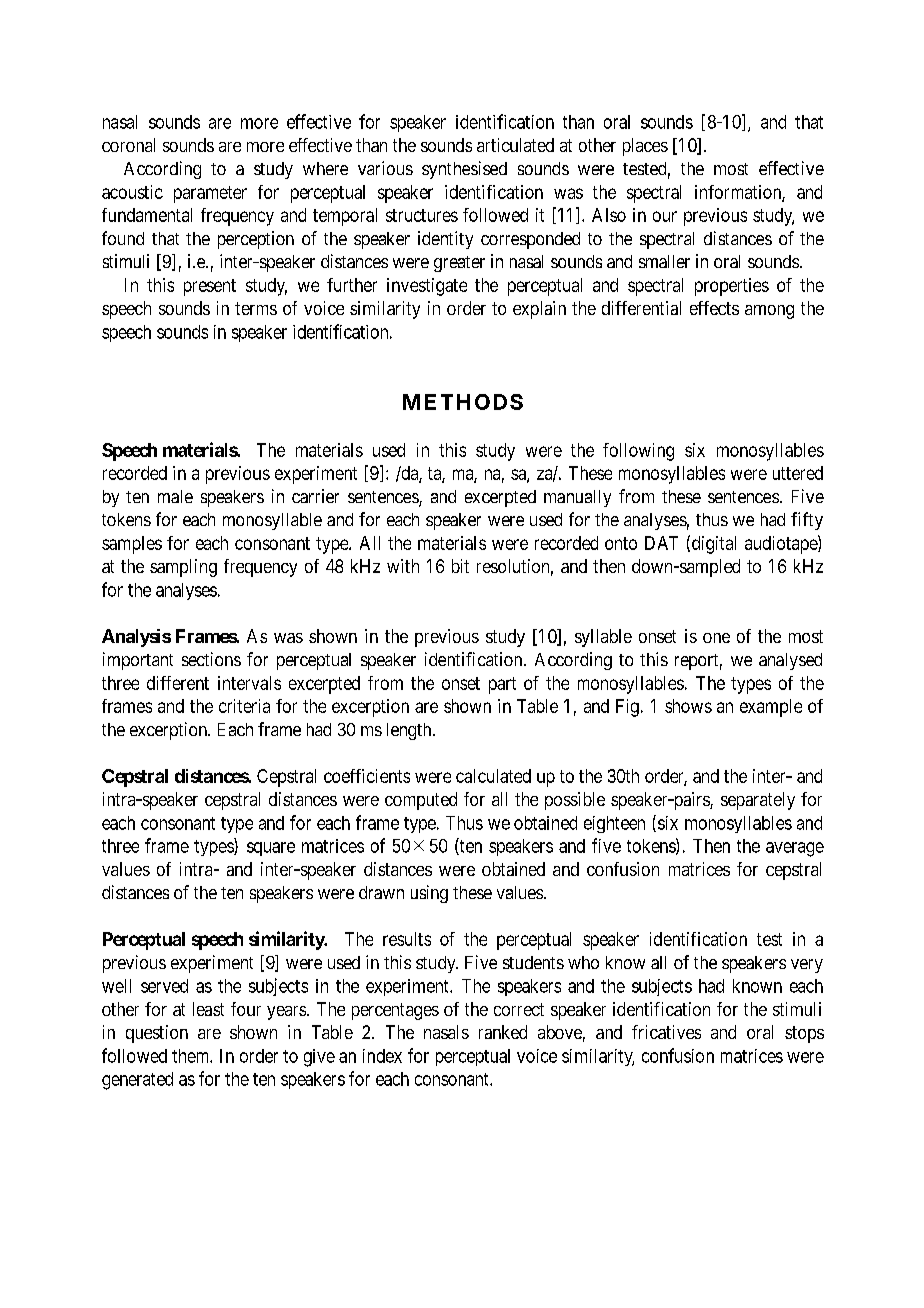 The image size is (924, 1308). What do you see at coordinates (210, 194) in the screenshot?
I see `parameter` at bounding box center [210, 194].
